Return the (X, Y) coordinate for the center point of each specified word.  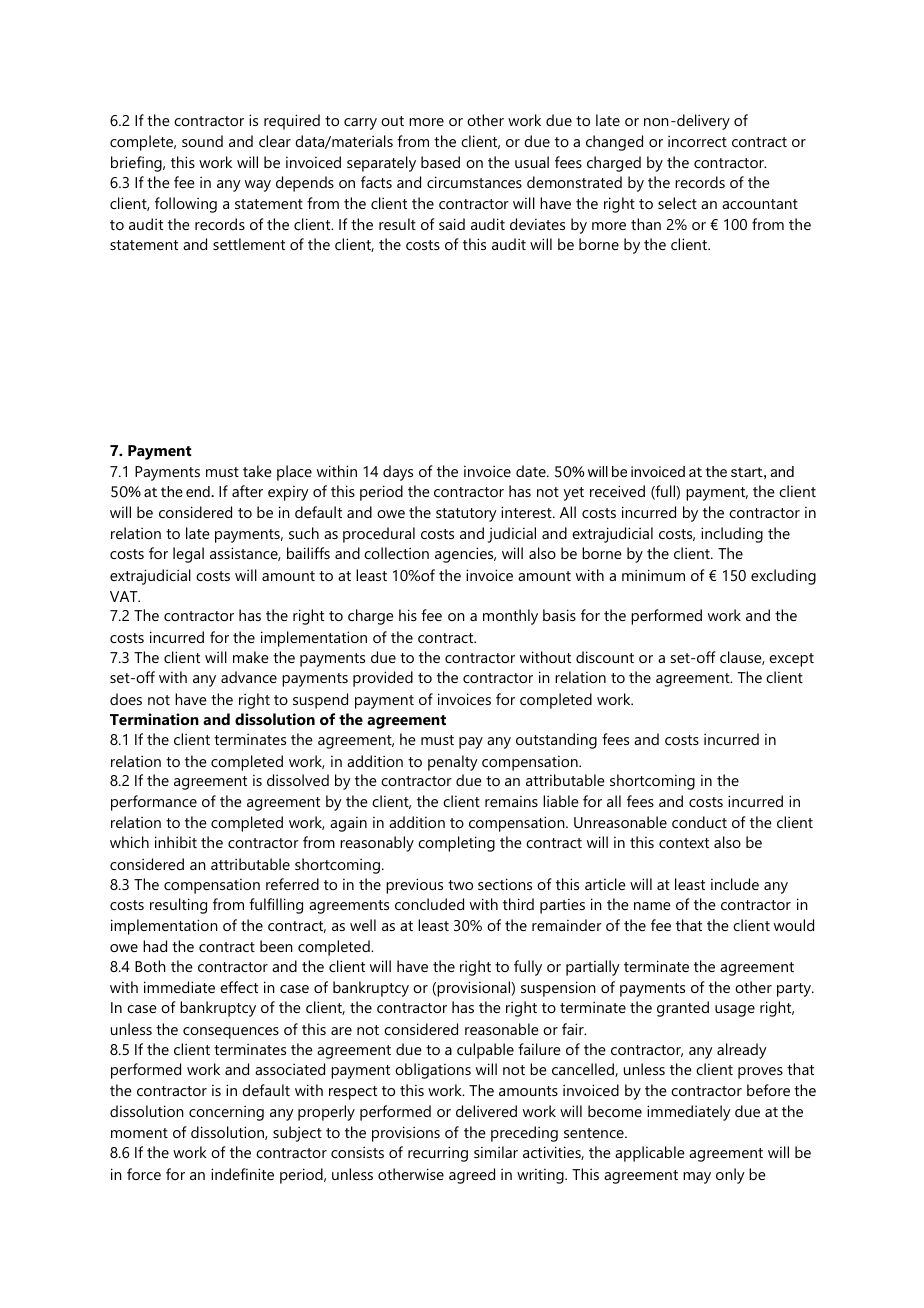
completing (456, 844)
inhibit (176, 842)
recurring (438, 1154)
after (247, 491)
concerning (226, 1113)
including (732, 535)
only (730, 1176)
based (440, 162)
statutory (466, 515)
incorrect (697, 141)
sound (202, 141)
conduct (699, 822)
